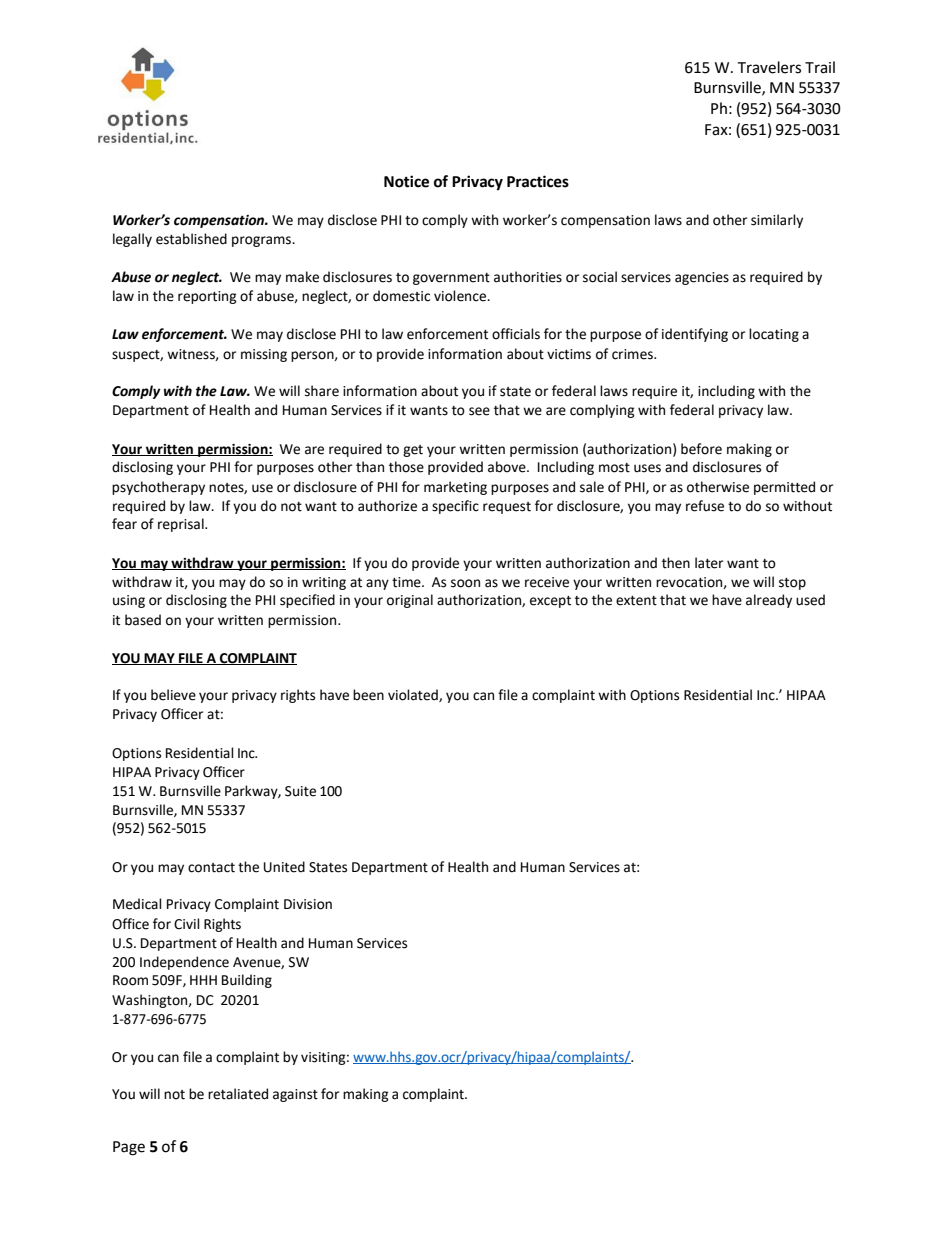  I want to click on Travelers, so click(769, 67).
